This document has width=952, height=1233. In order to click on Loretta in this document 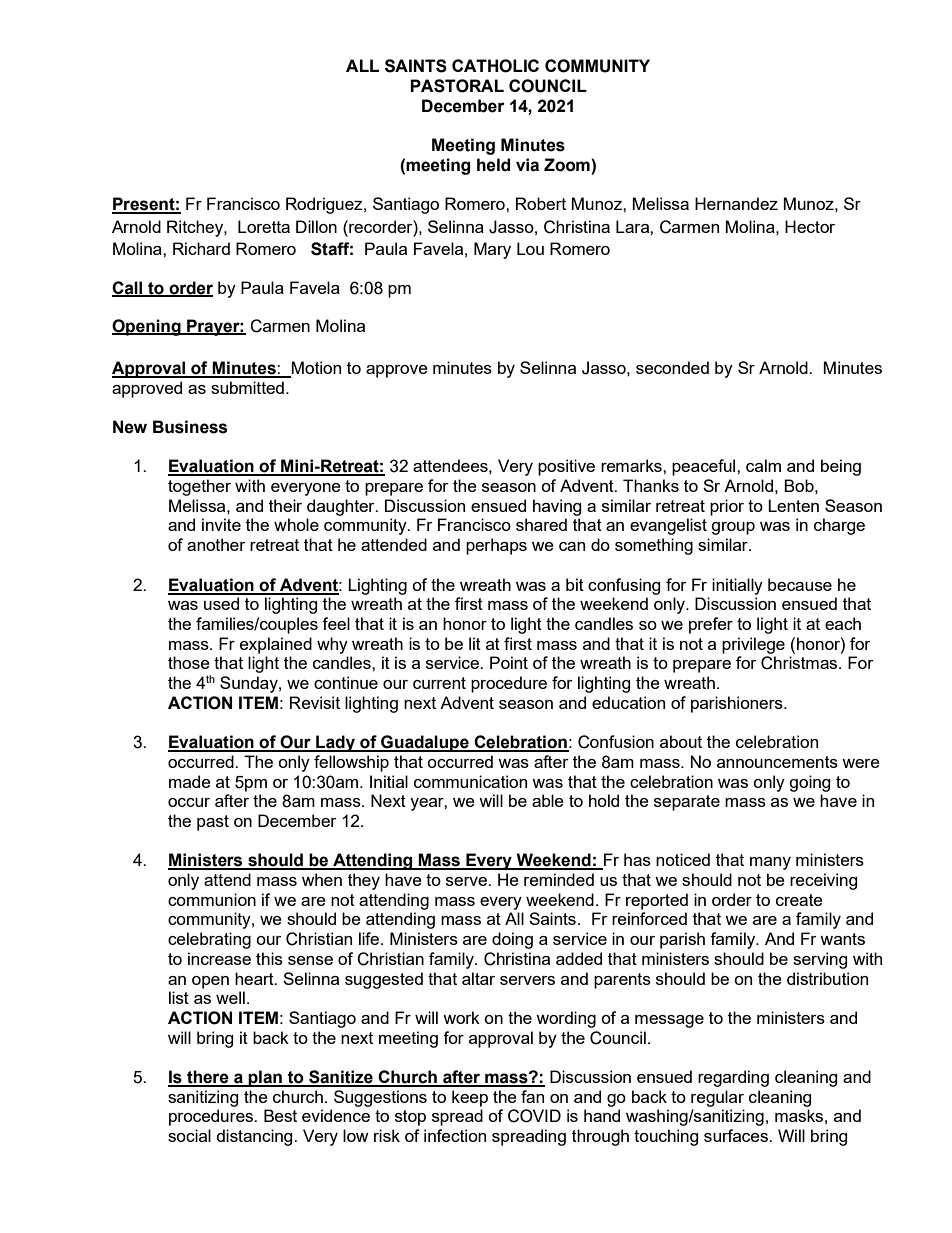, I will do `click(264, 226)`.
